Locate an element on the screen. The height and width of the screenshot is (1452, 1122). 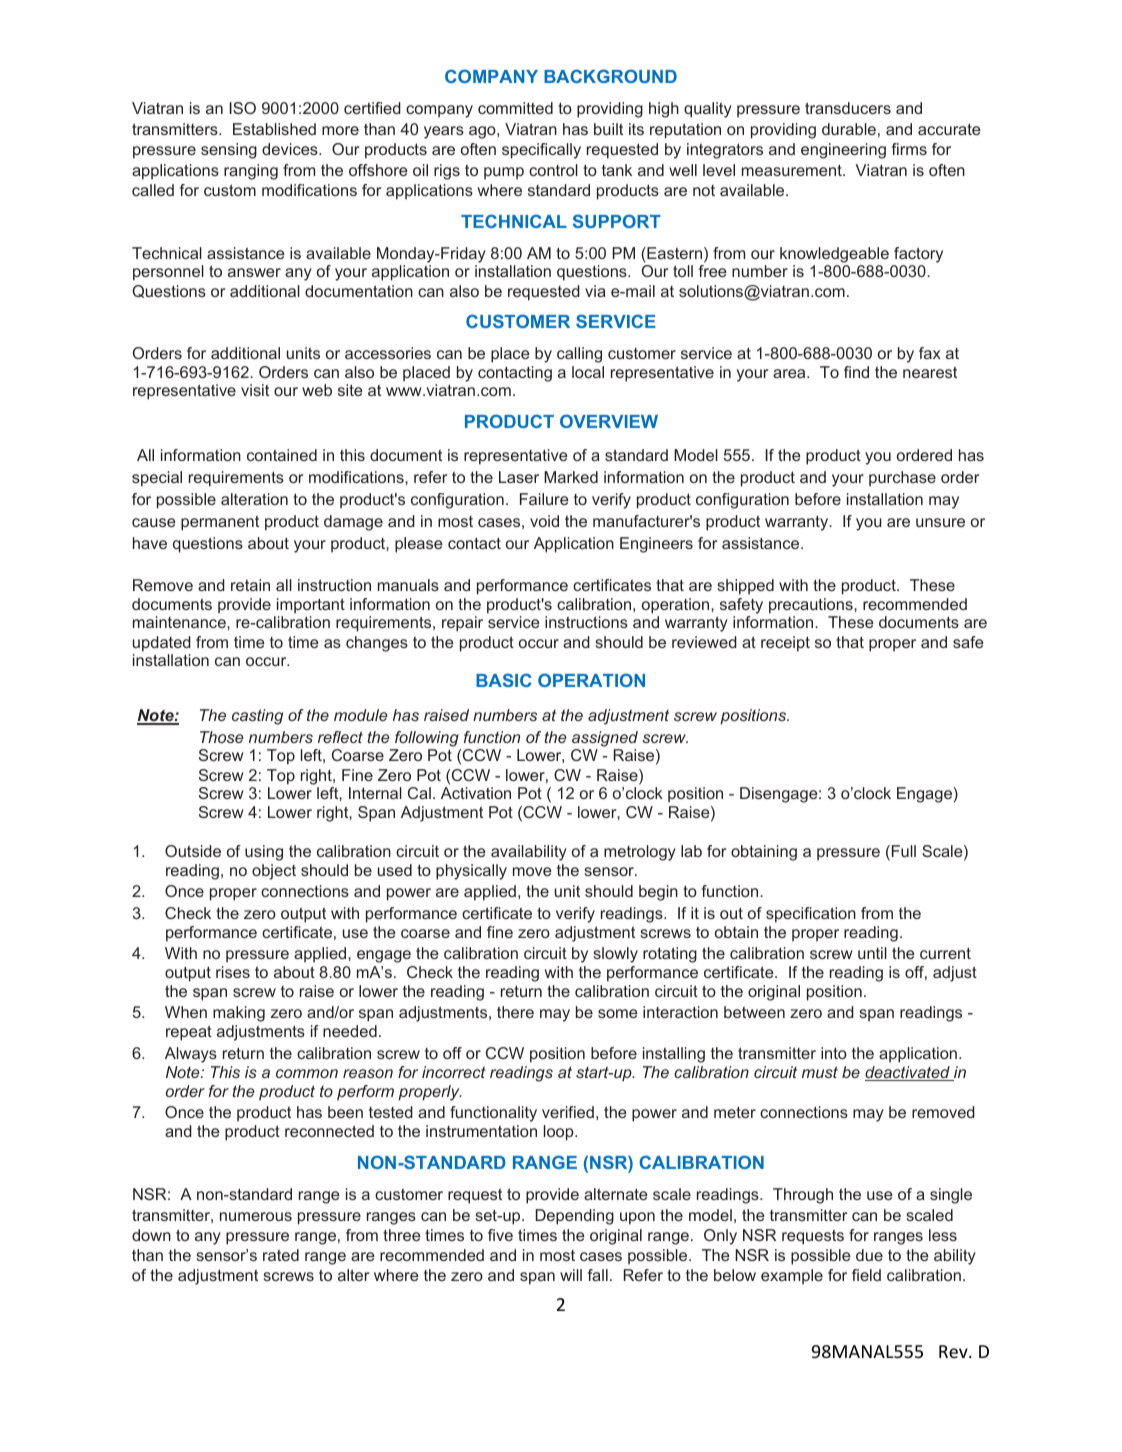
transducers is located at coordinates (848, 108).
